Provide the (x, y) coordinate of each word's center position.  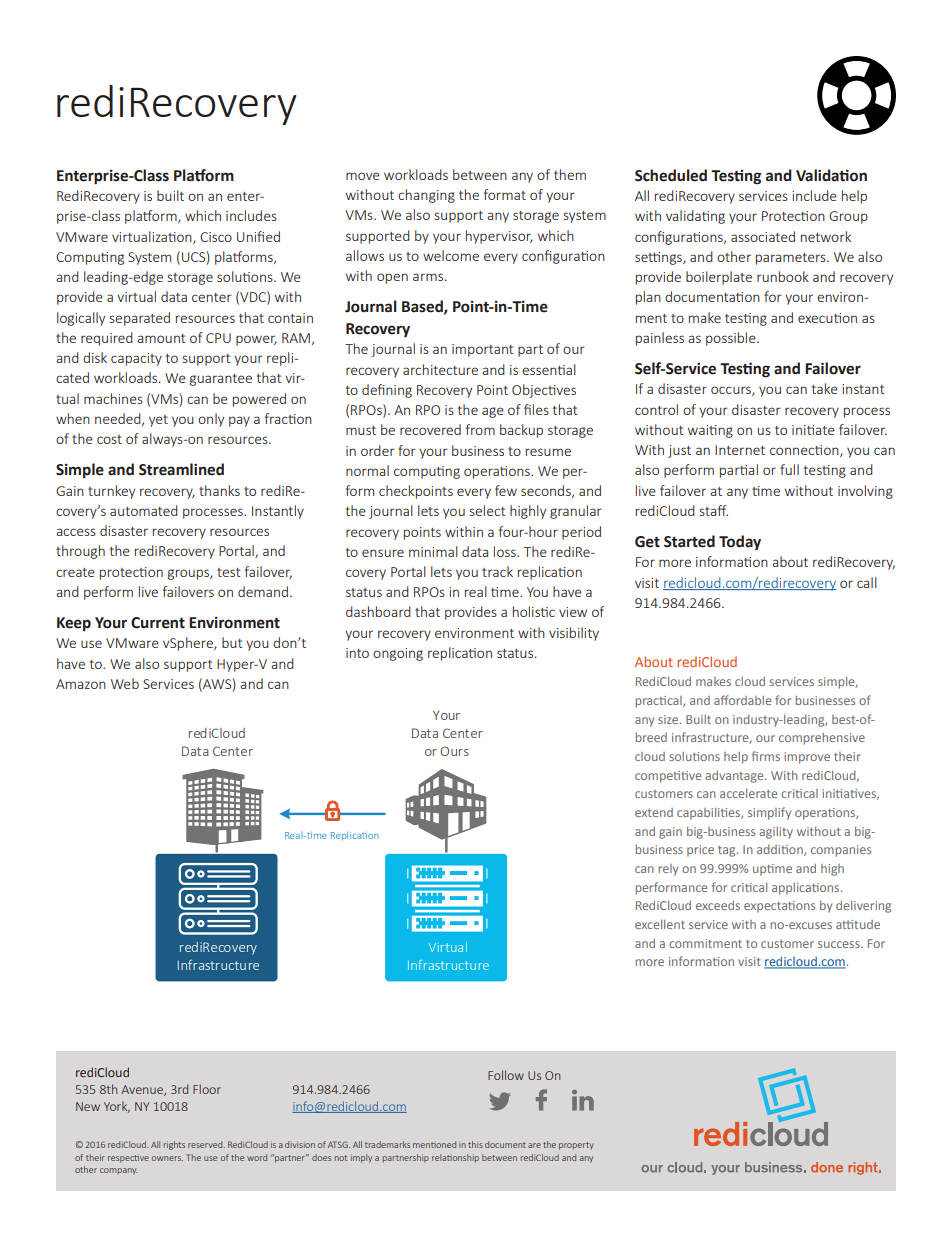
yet (158, 421)
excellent (660, 924)
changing (426, 196)
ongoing (398, 654)
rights (174, 1145)
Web (125, 683)
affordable (742, 700)
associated (763, 236)
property (576, 1146)
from (480, 429)
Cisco (216, 237)
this (475, 1144)
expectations (779, 907)
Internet (740, 450)
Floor (207, 1089)
